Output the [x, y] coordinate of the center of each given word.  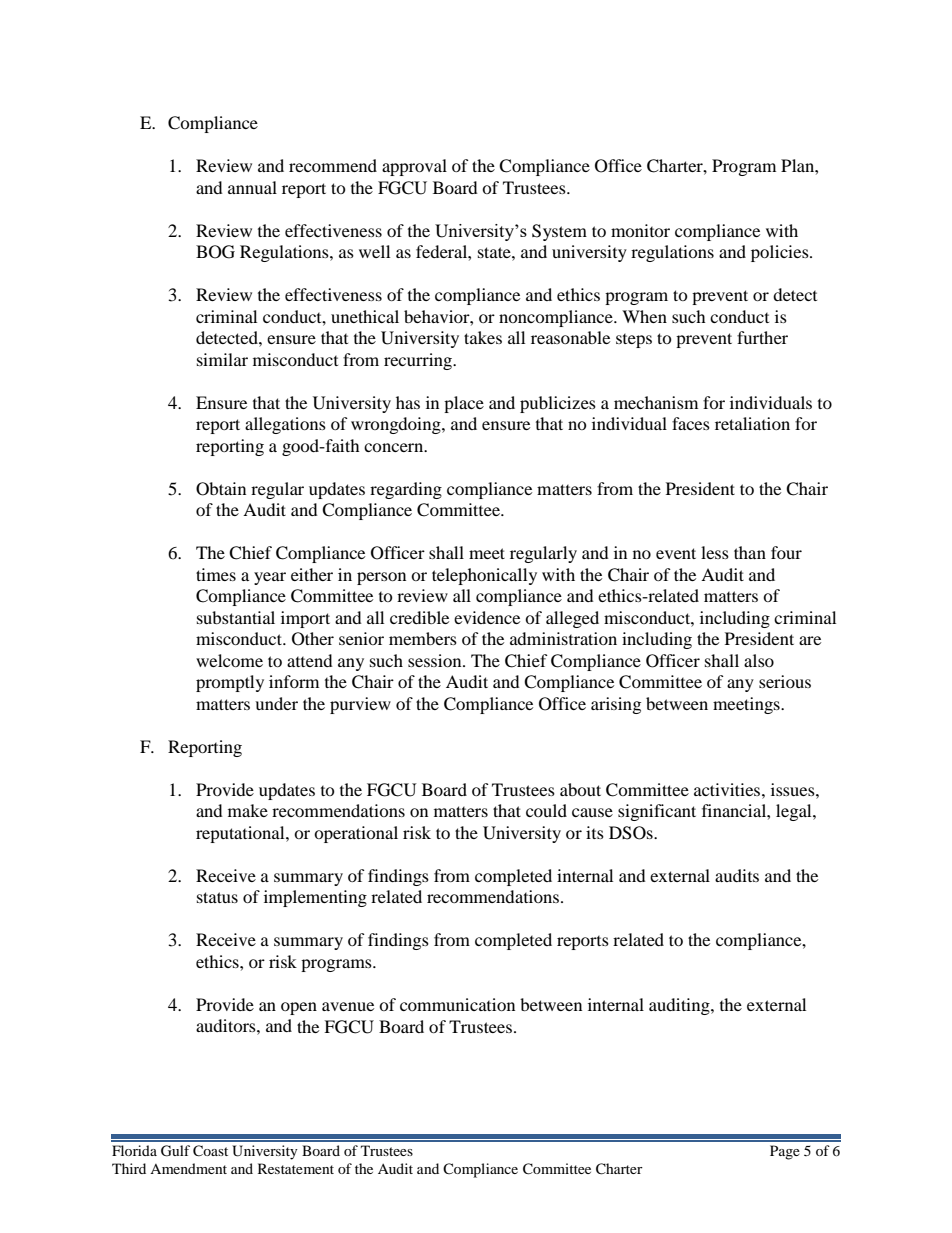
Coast [210, 1151]
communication [457, 1004]
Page [785, 1152]
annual [252, 187]
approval [414, 167]
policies [781, 253]
